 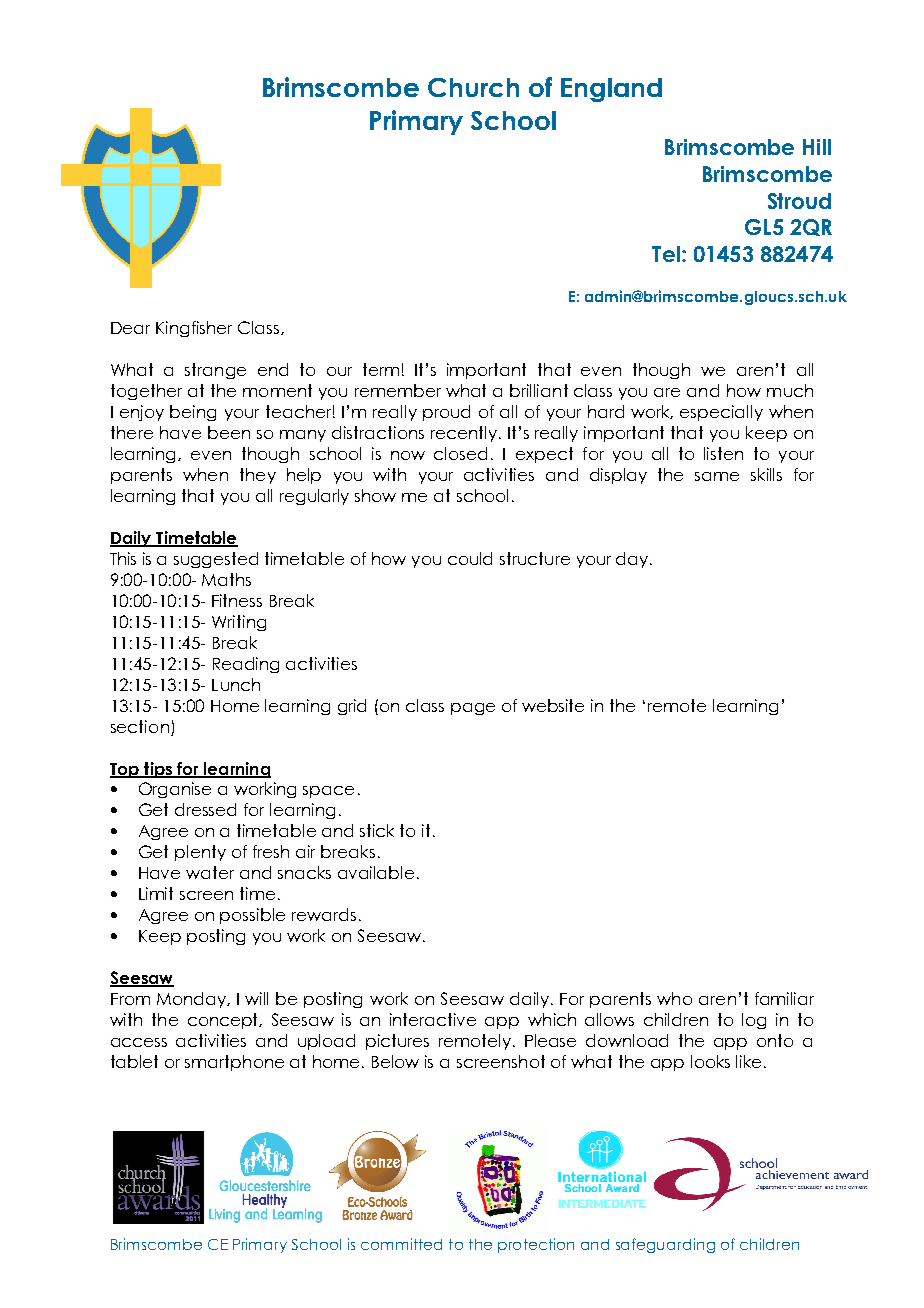 I want to click on website, so click(x=553, y=705).
